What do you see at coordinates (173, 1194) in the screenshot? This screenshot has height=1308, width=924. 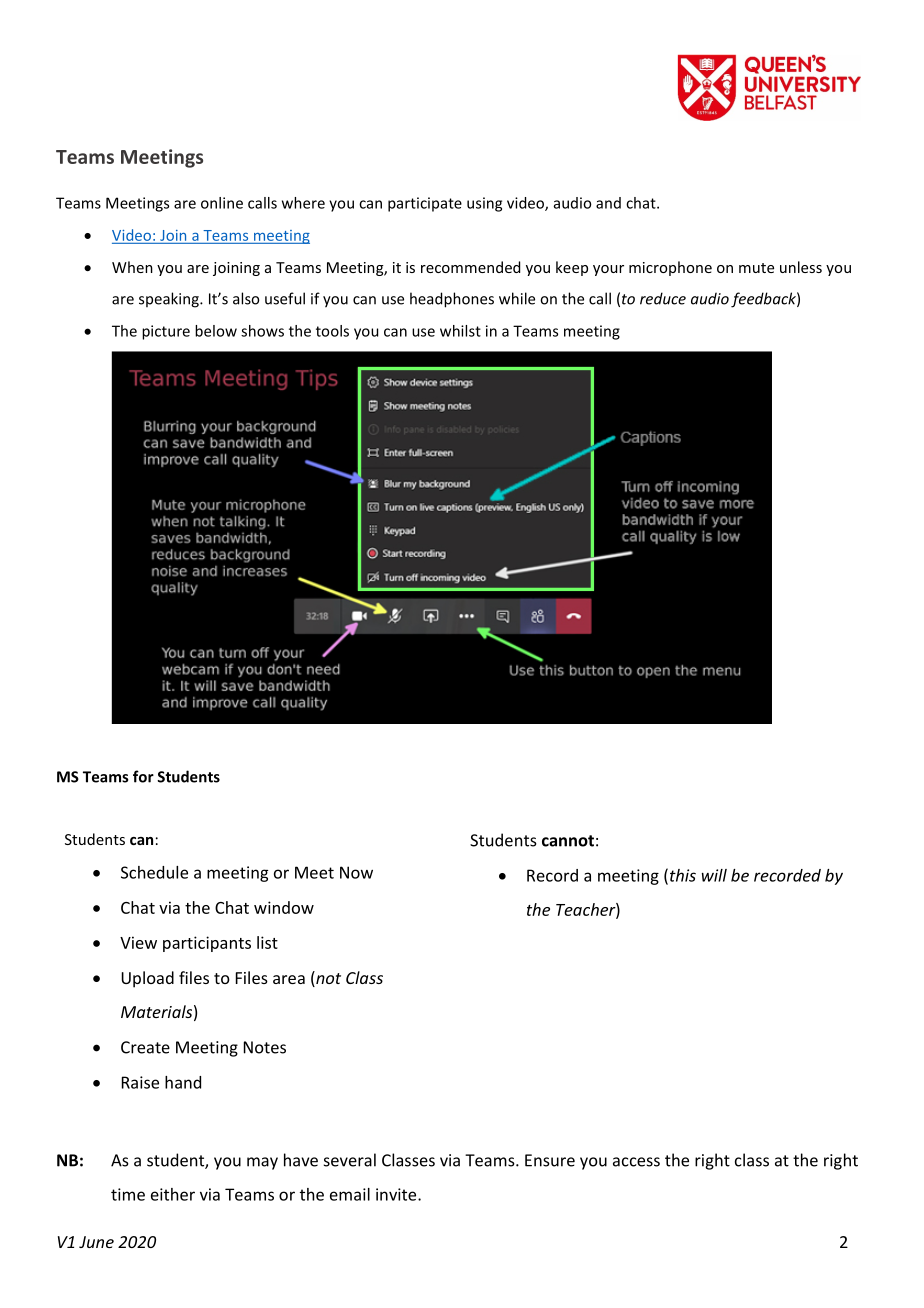 I see `either` at bounding box center [173, 1194].
